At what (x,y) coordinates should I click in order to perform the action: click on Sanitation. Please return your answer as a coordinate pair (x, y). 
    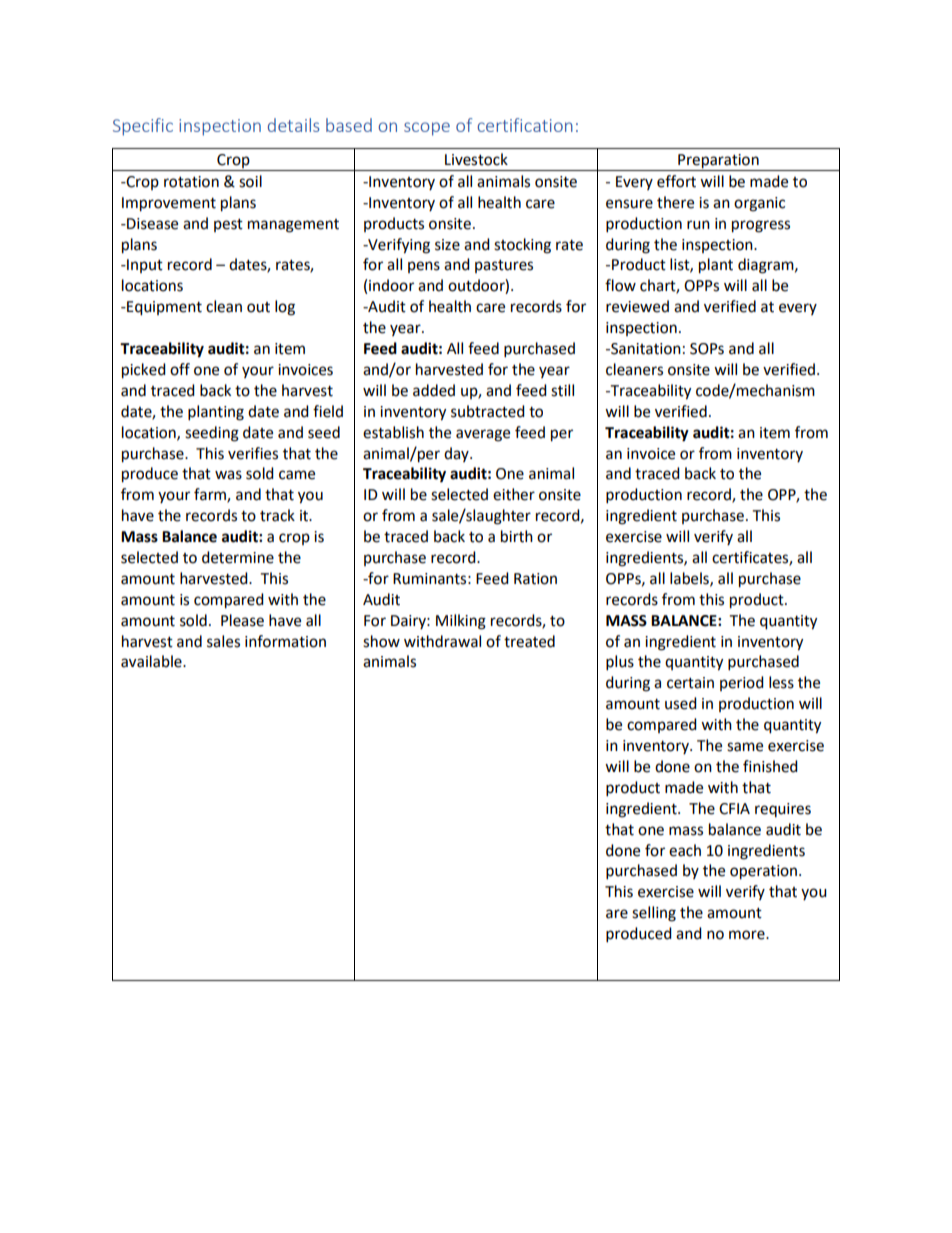
    Looking at the image, I should click on (645, 349).
